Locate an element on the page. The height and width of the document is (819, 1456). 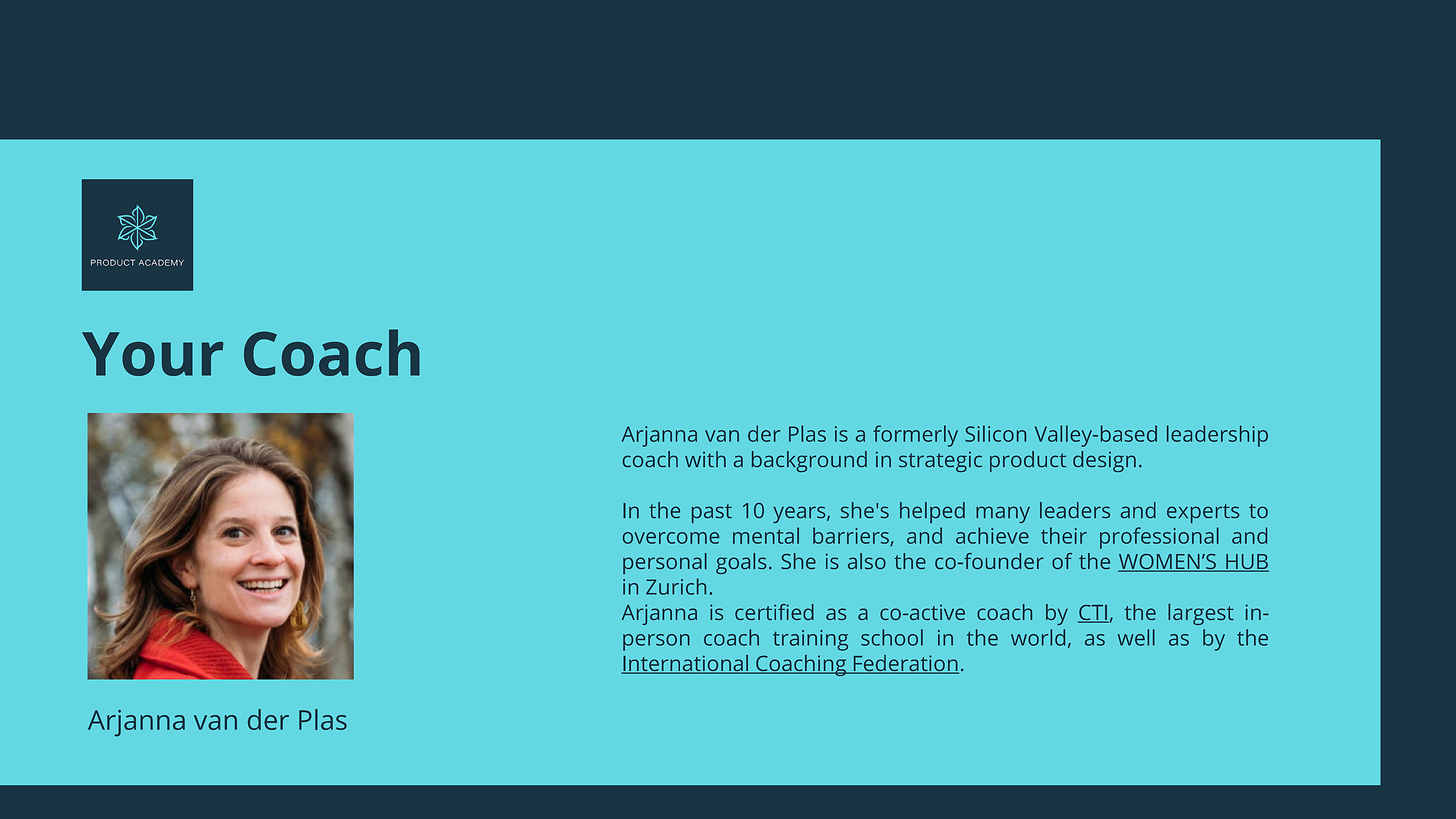
with is located at coordinates (705, 459).
